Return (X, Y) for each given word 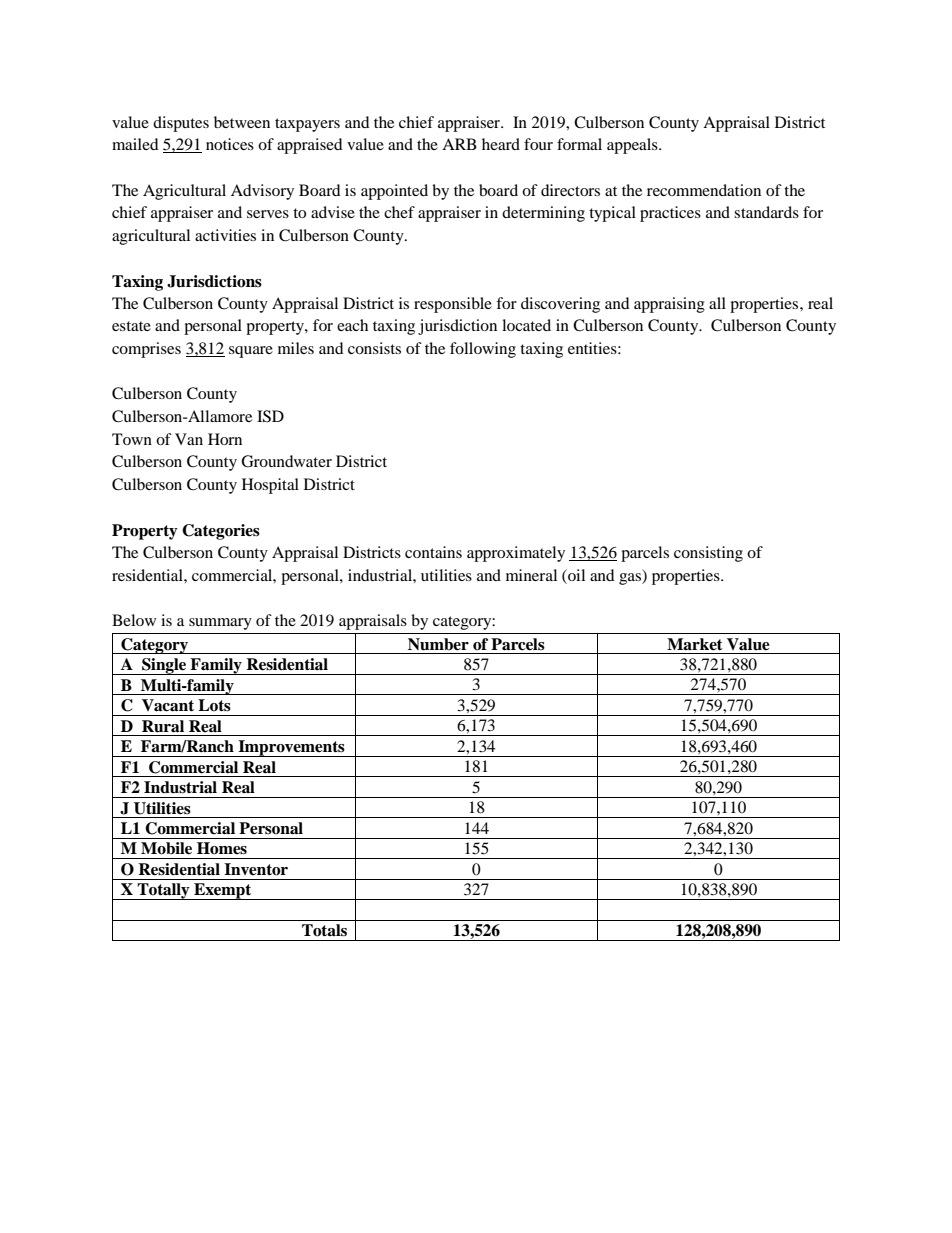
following (483, 350)
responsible (453, 305)
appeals (633, 146)
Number (438, 644)
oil (575, 575)
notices (230, 144)
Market (695, 644)
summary (220, 624)
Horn (225, 439)
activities (225, 235)
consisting (708, 554)
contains (433, 552)
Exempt (223, 891)
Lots (214, 705)
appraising (669, 305)
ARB (459, 144)
